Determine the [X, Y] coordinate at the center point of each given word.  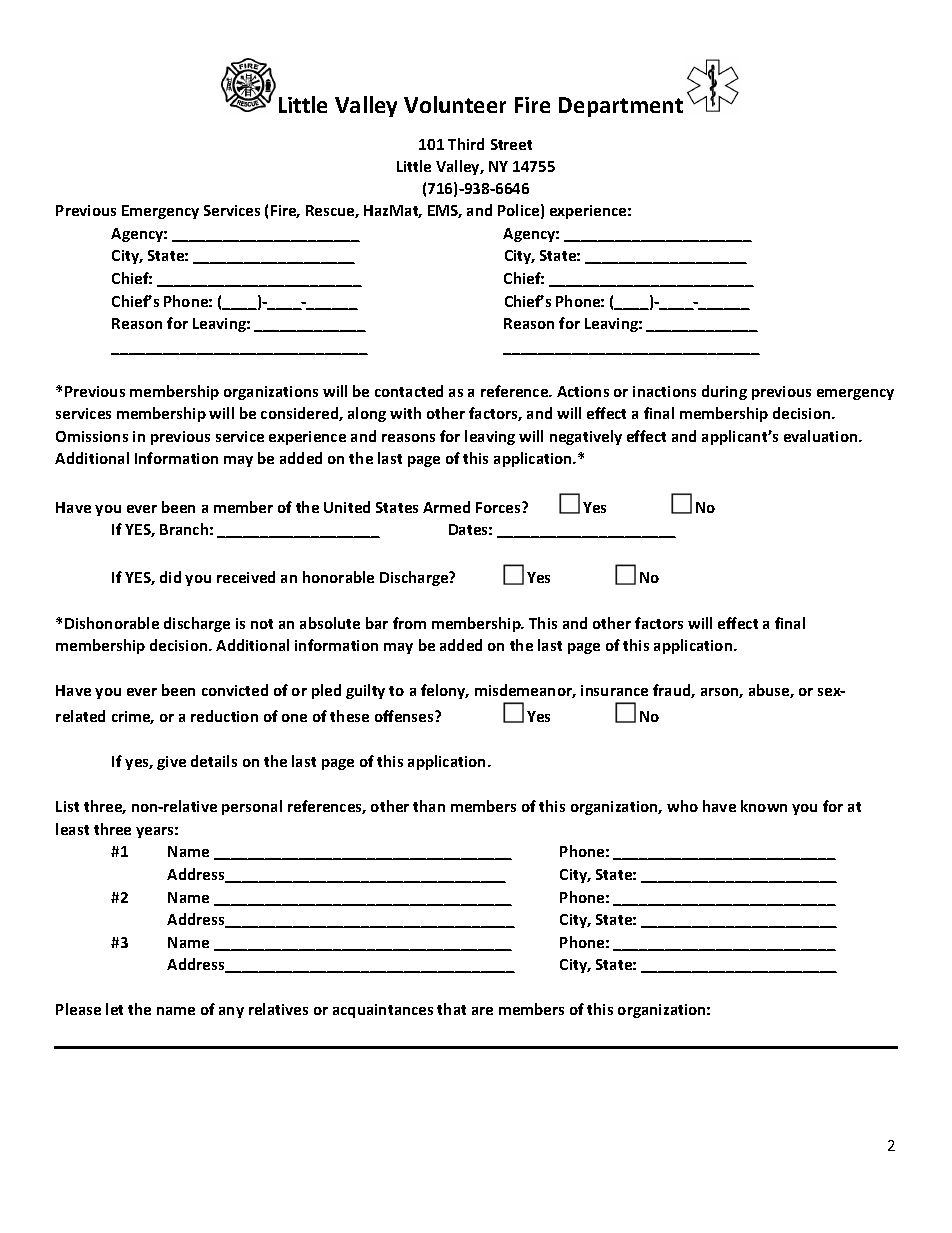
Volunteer [455, 104]
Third [466, 144]
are [482, 1011]
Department [621, 107]
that [451, 1009]
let [114, 1009]
